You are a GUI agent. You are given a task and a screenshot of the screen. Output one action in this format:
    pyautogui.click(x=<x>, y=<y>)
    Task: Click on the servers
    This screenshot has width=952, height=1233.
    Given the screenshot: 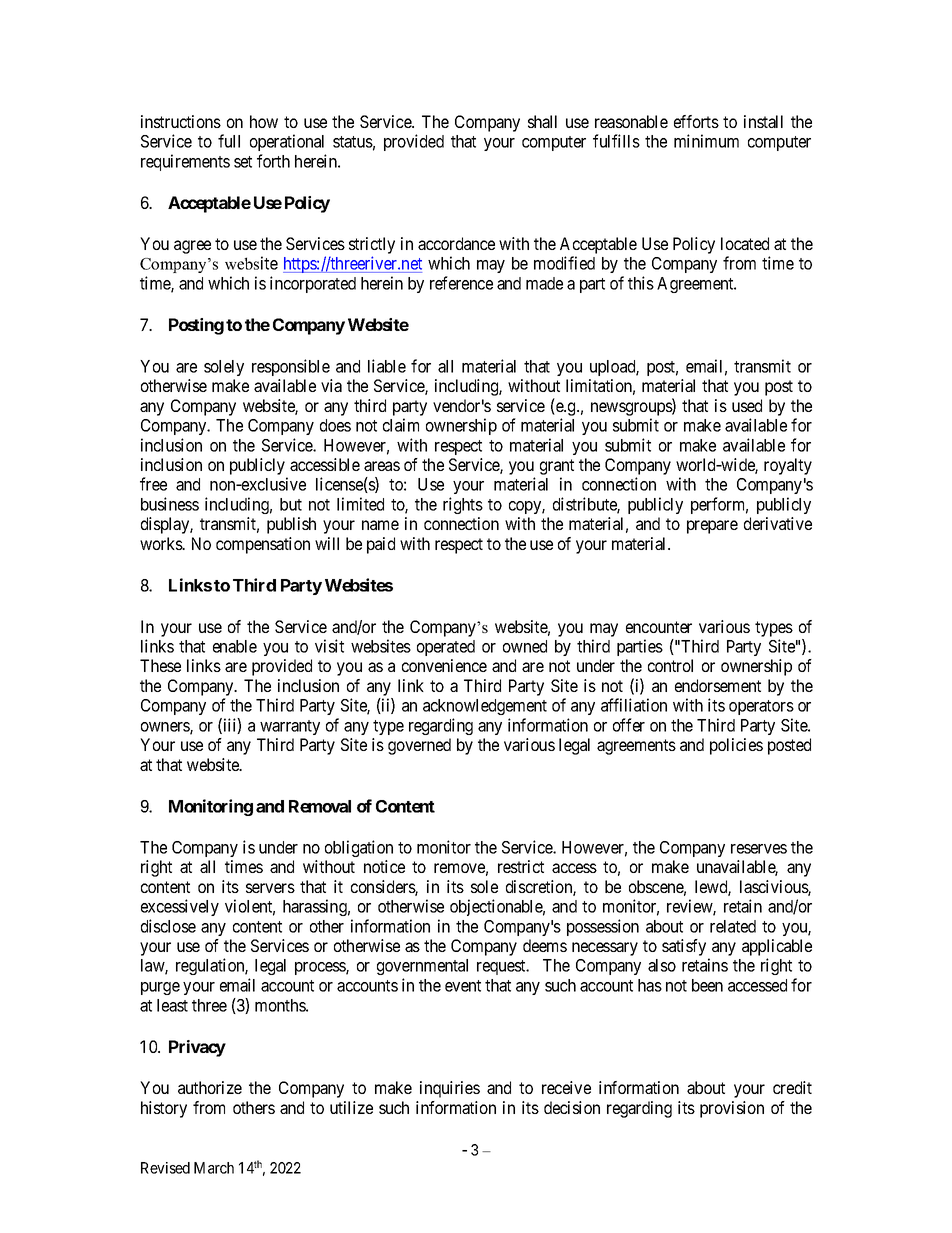 What is the action you would take?
    pyautogui.click(x=270, y=888)
